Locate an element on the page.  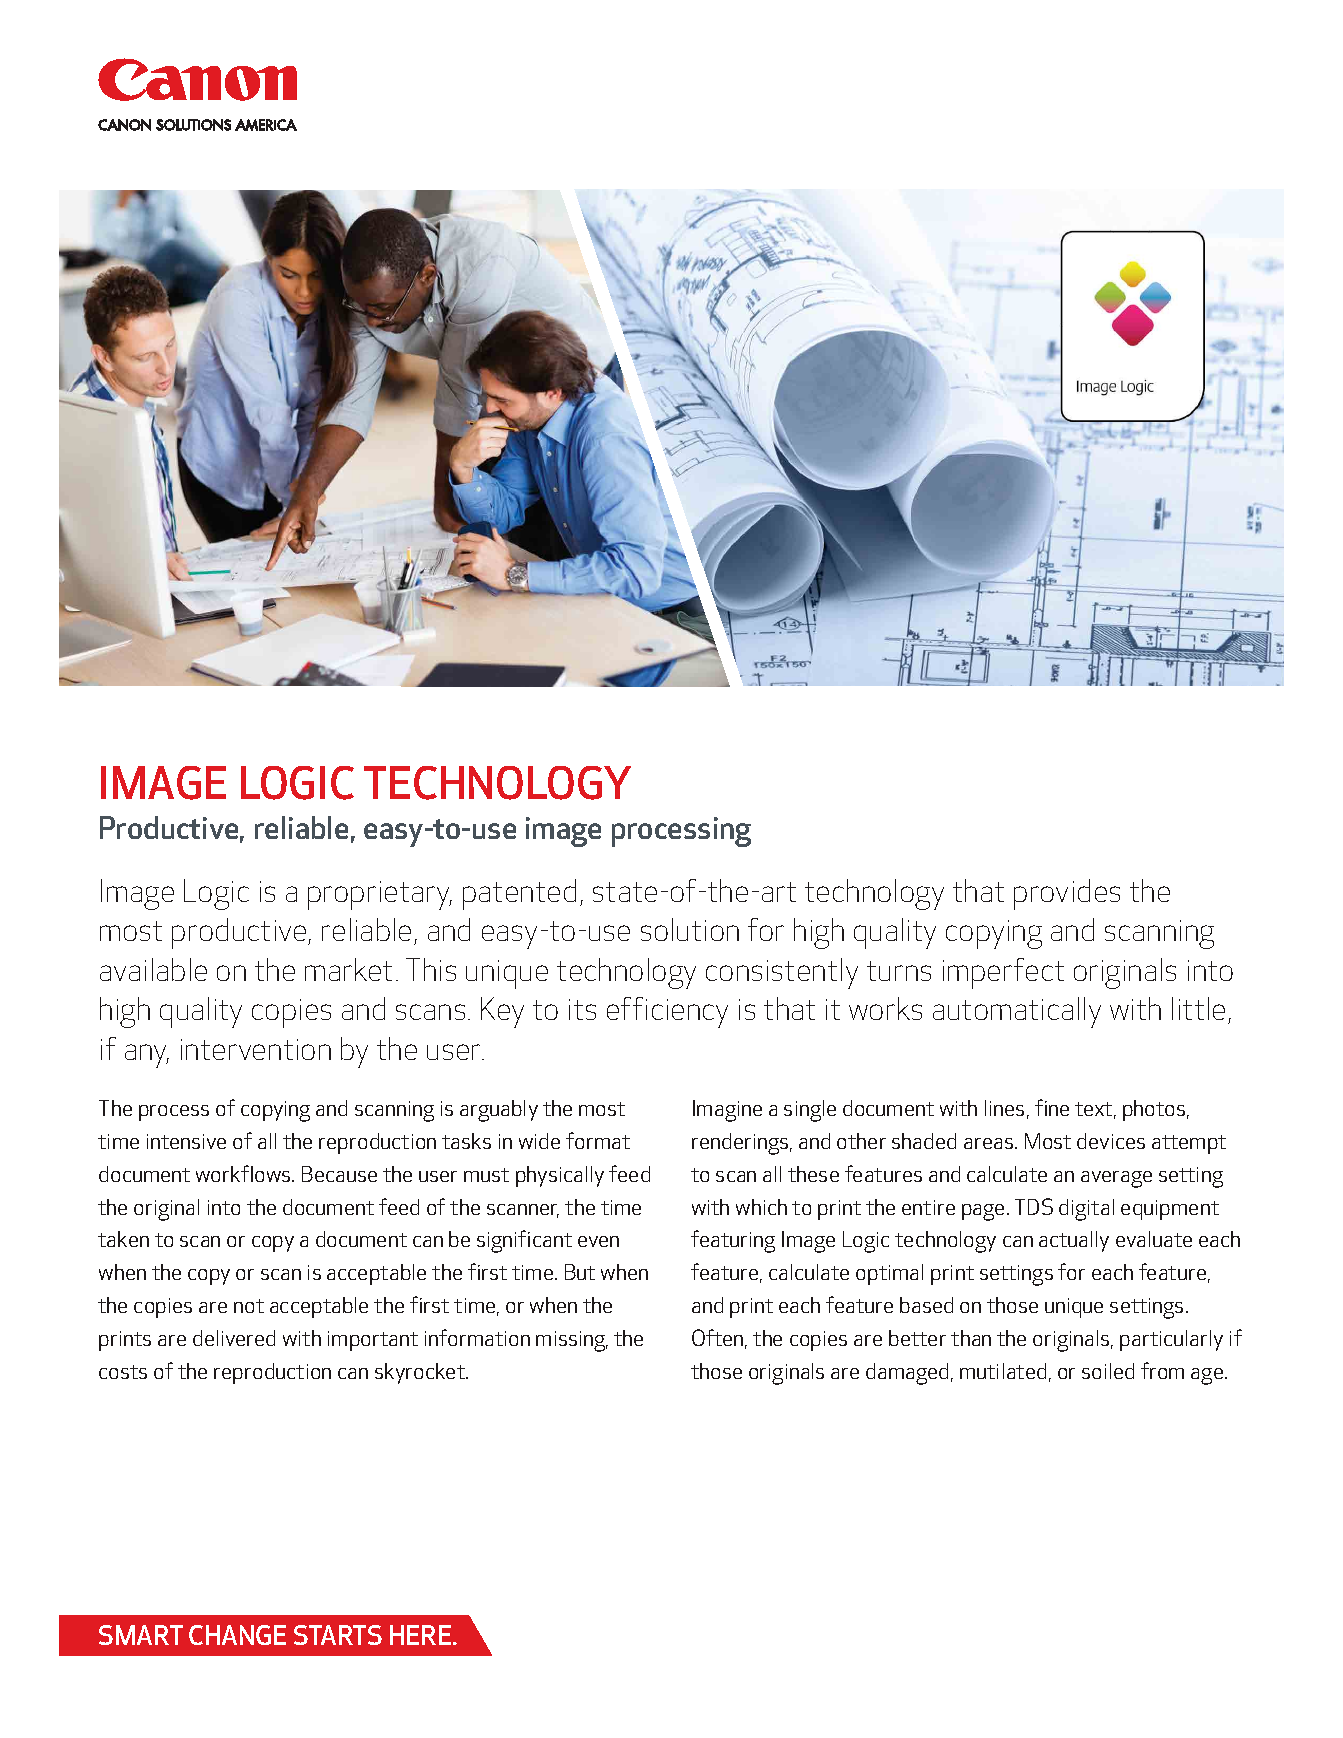
But is located at coordinates (580, 1272).
